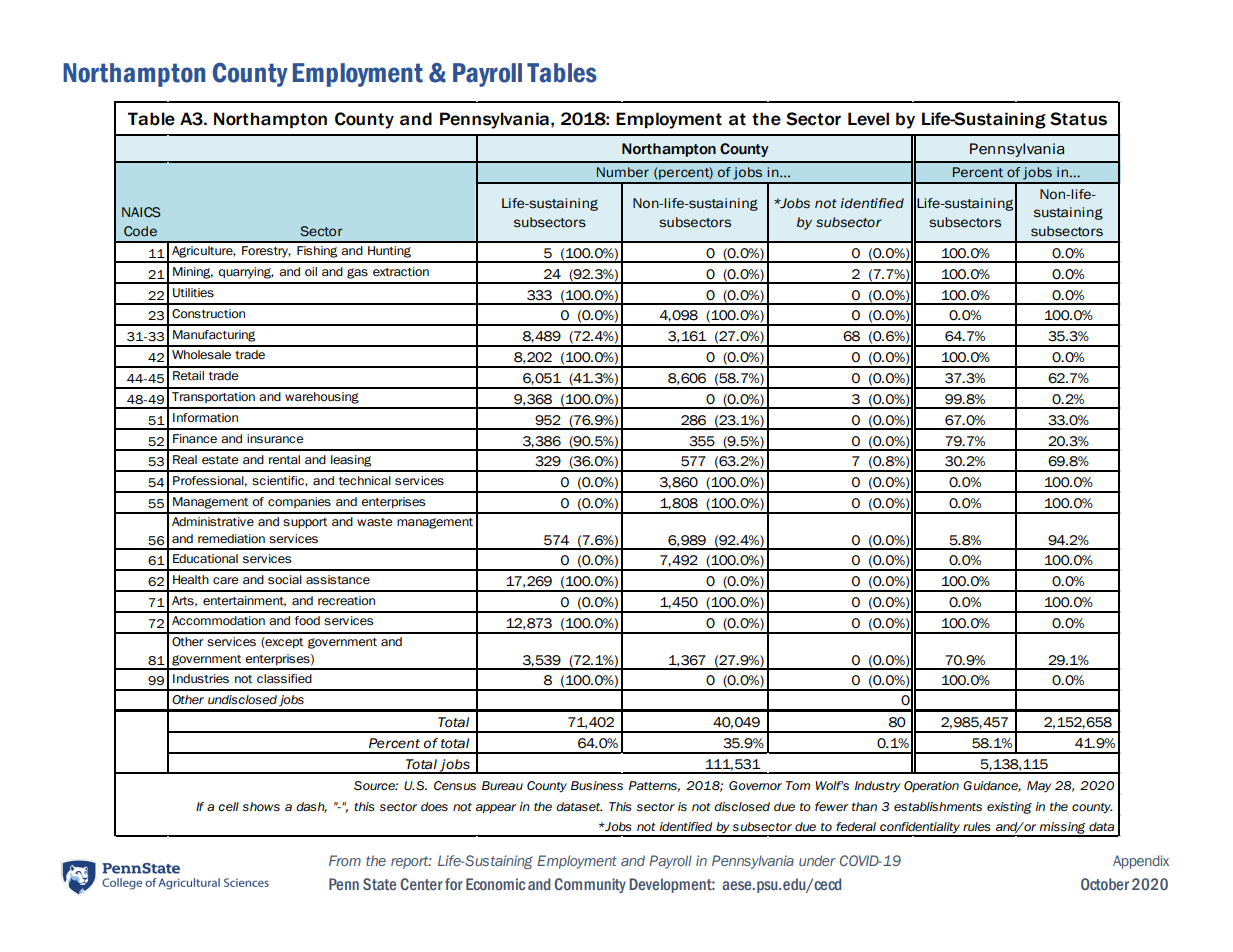  I want to click on May, so click(1039, 786).
